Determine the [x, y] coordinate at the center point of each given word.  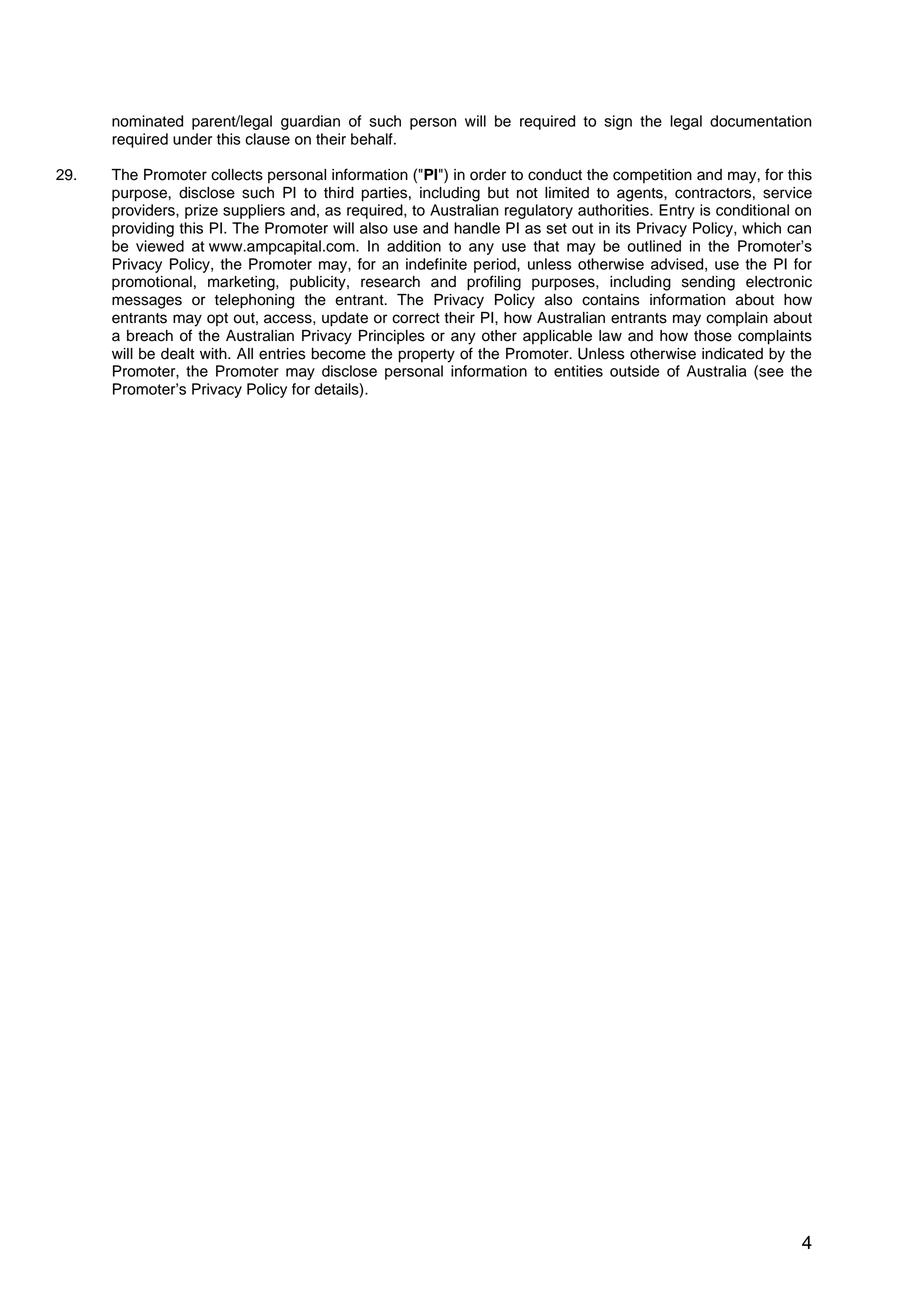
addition [414, 246]
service [787, 193]
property [427, 356]
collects [237, 175]
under [192, 139]
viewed [160, 246]
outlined [654, 246]
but [498, 193]
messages [147, 302]
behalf [373, 139]
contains [611, 300]
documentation [760, 121]
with [214, 353]
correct [416, 318]
